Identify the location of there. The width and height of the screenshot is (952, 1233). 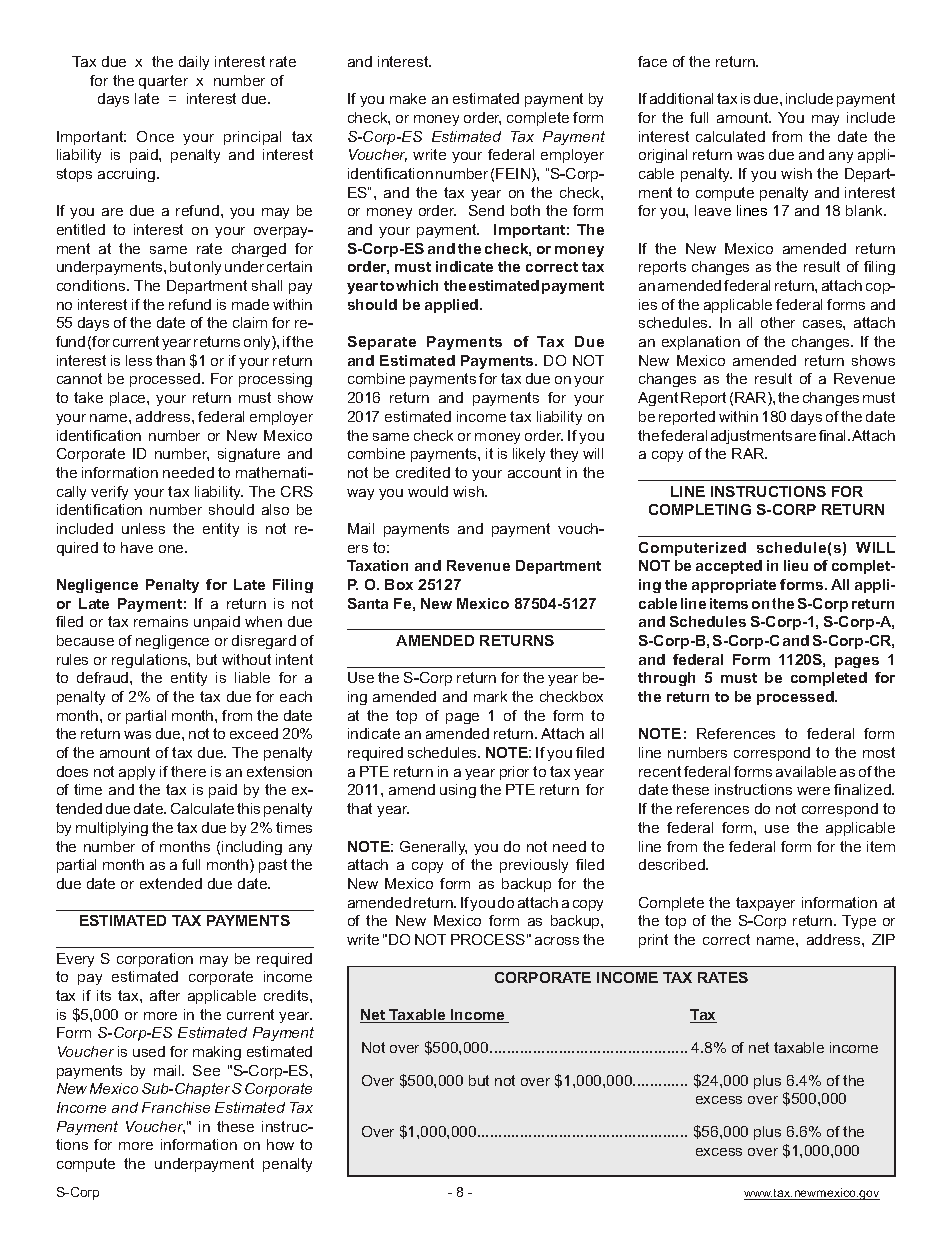
(188, 771).
